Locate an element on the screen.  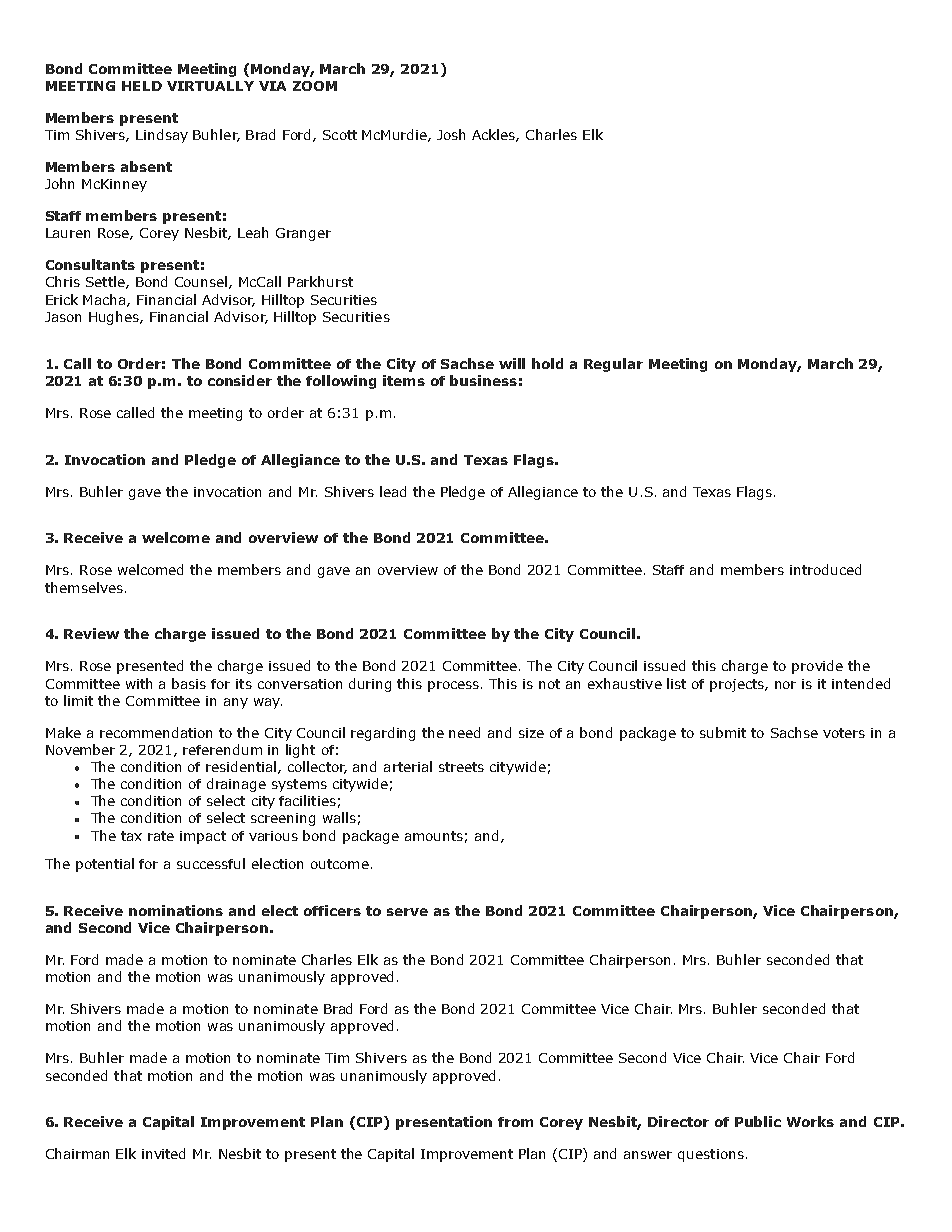
Lindsay is located at coordinates (162, 136).
